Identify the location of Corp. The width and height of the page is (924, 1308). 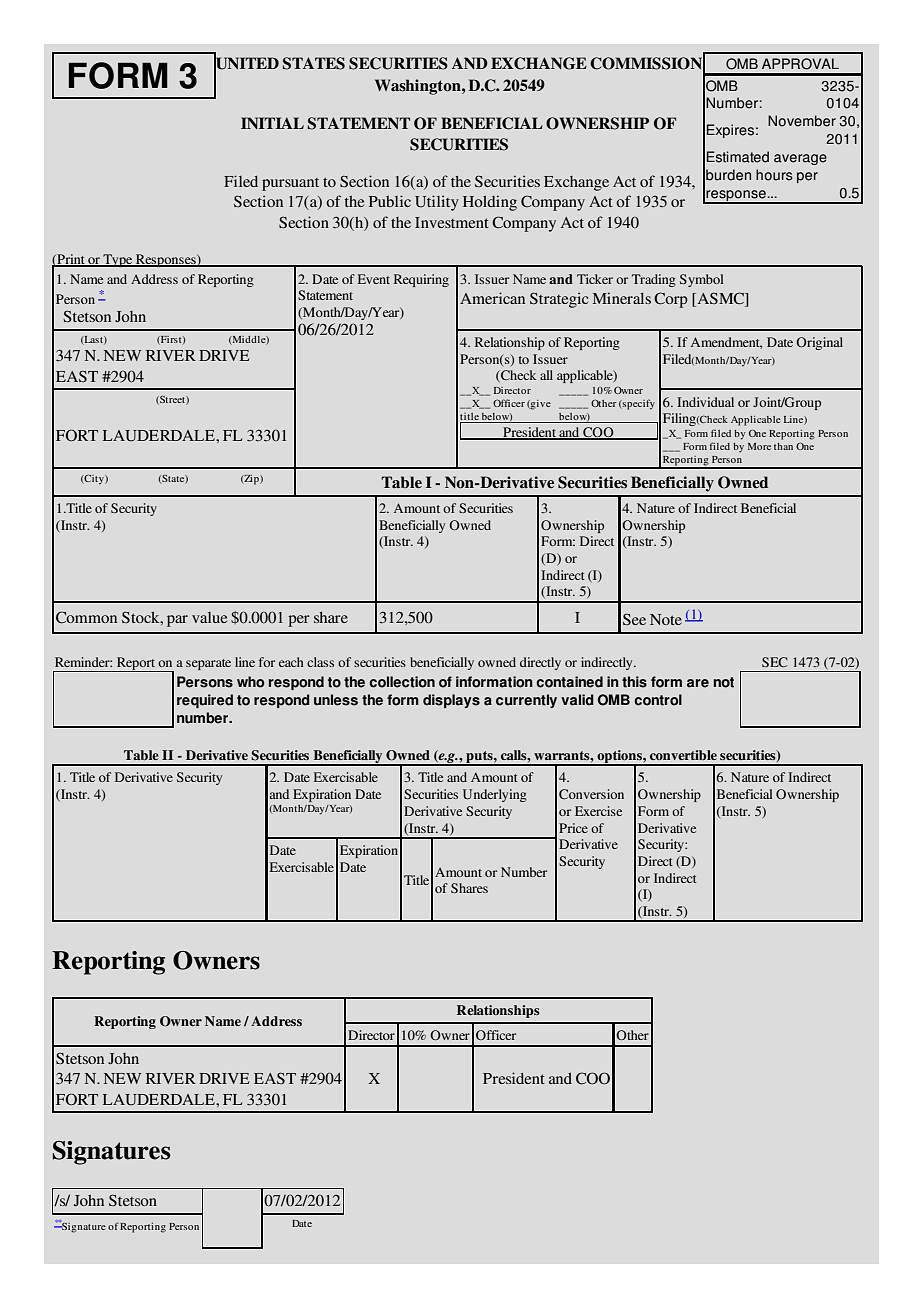
(671, 300).
